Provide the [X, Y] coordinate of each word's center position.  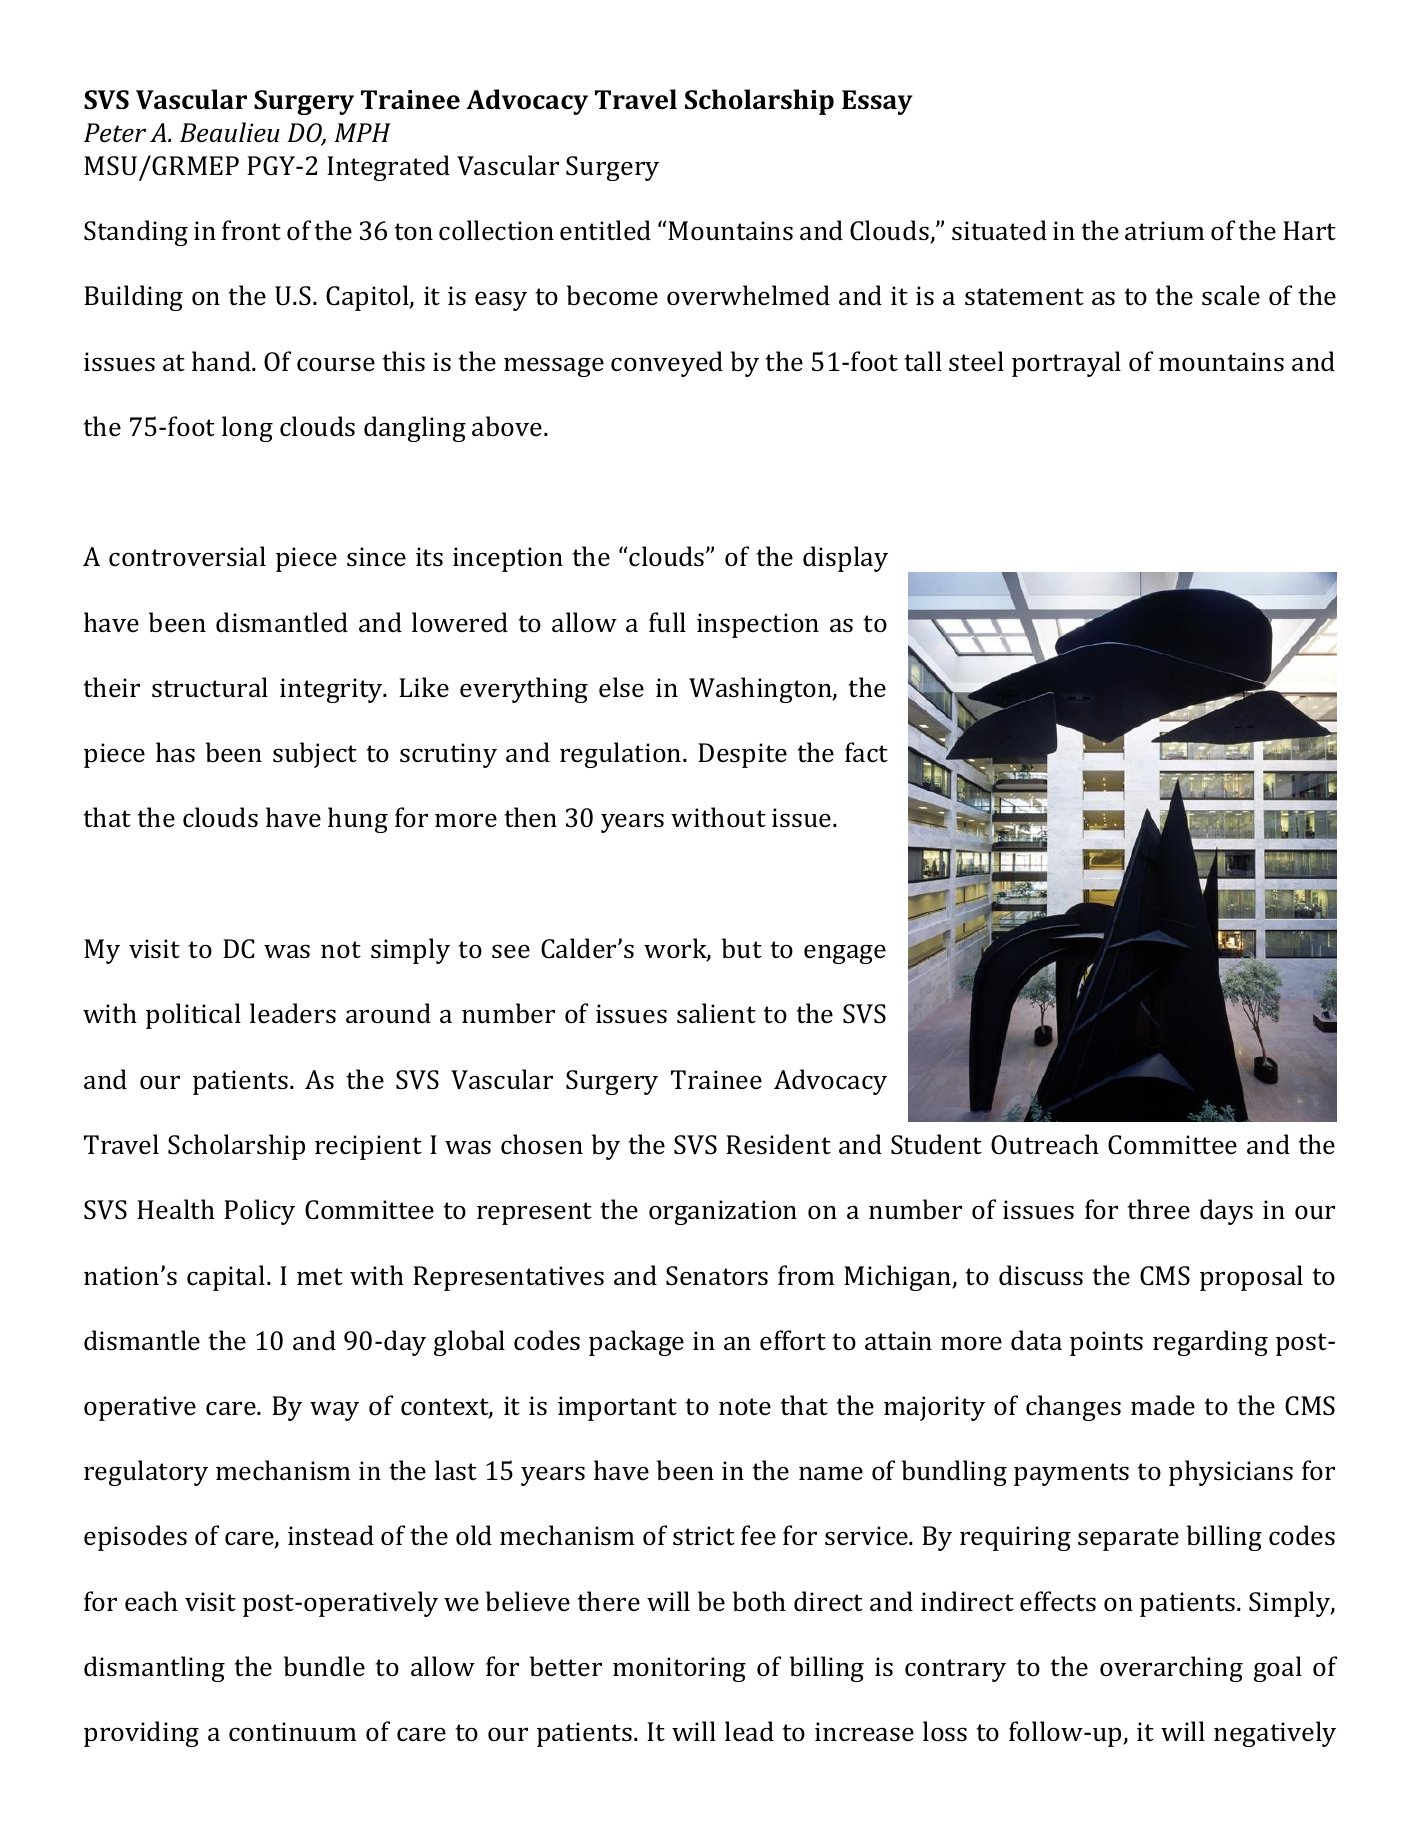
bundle [324, 1666]
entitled [605, 230]
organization [723, 1212]
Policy [259, 1212]
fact [866, 752]
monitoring [679, 1669]
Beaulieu [230, 132]
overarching [1171, 1669]
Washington [761, 690]
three [1159, 1209]
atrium [1164, 231]
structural [210, 687]
